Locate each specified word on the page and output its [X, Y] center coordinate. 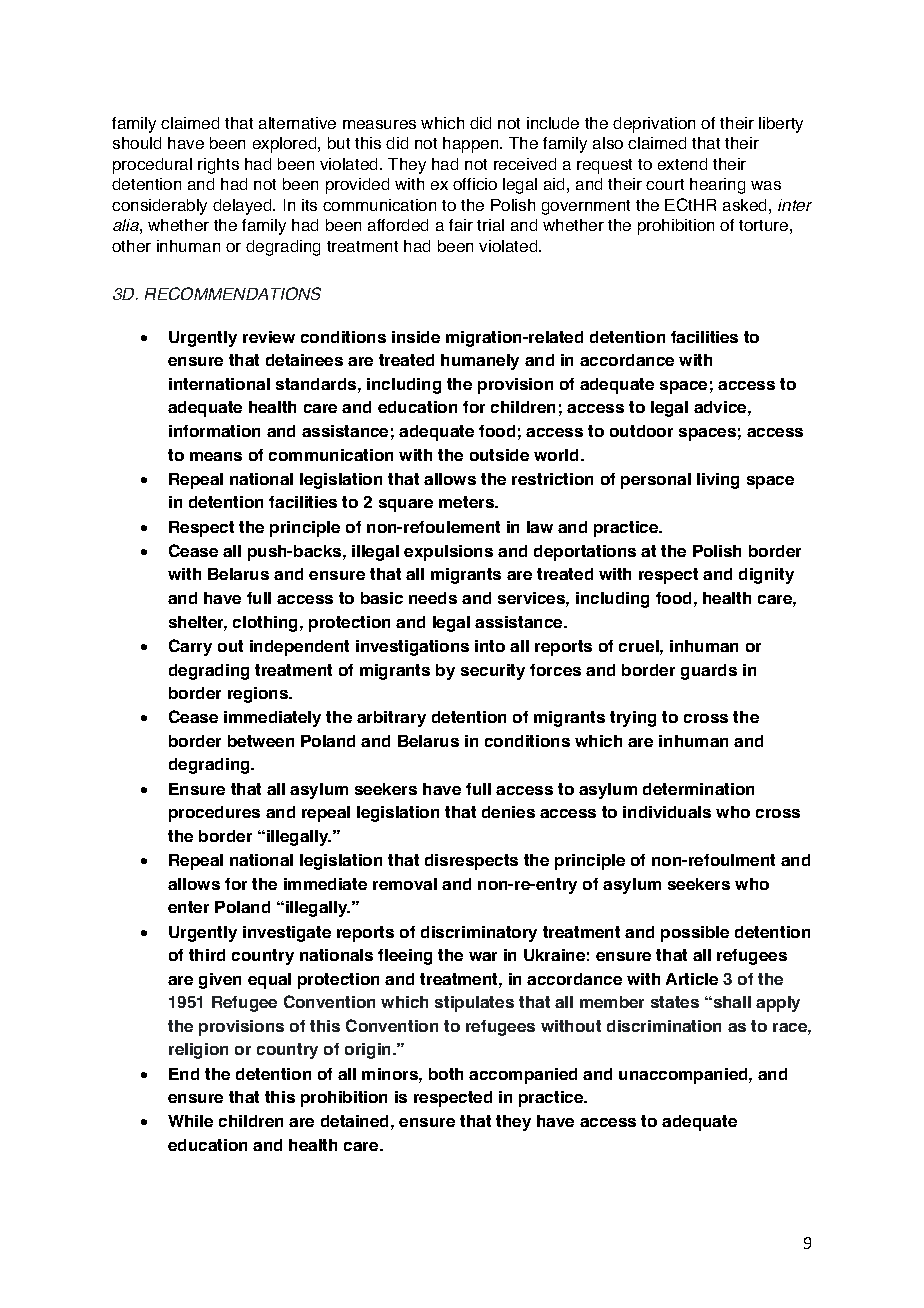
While [190, 1121]
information [214, 431]
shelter [198, 623]
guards [709, 672]
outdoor [641, 431]
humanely [480, 362]
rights [218, 166]
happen [472, 145]
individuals [667, 812]
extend [682, 164]
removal [405, 884]
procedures [214, 814]
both [446, 1074]
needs [433, 598]
